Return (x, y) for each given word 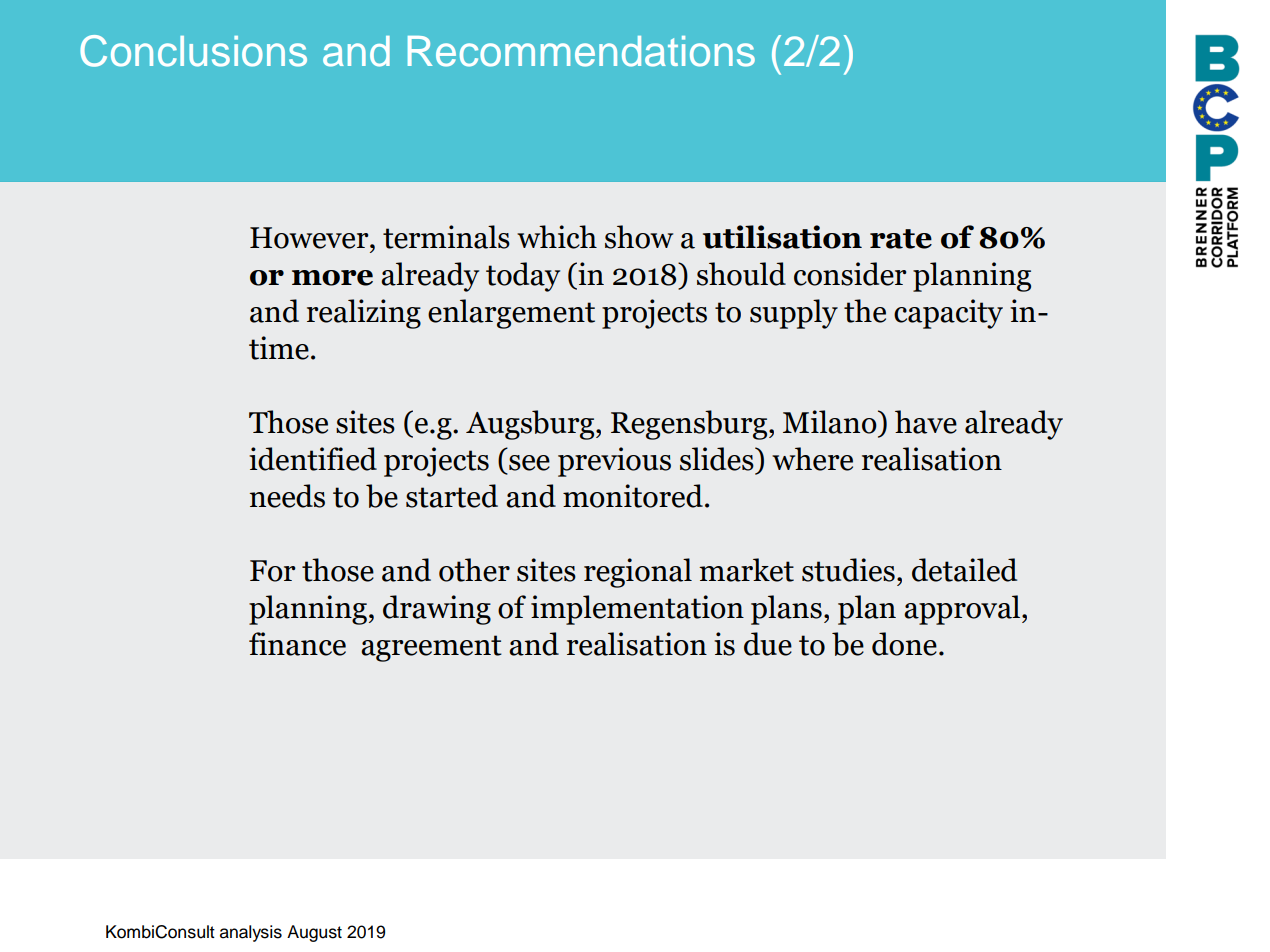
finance (297, 644)
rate (901, 239)
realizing (364, 314)
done (904, 644)
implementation (637, 610)
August (314, 933)
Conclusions (193, 51)
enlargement (511, 314)
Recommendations (581, 51)
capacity (948, 314)
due (768, 644)
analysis (251, 933)
